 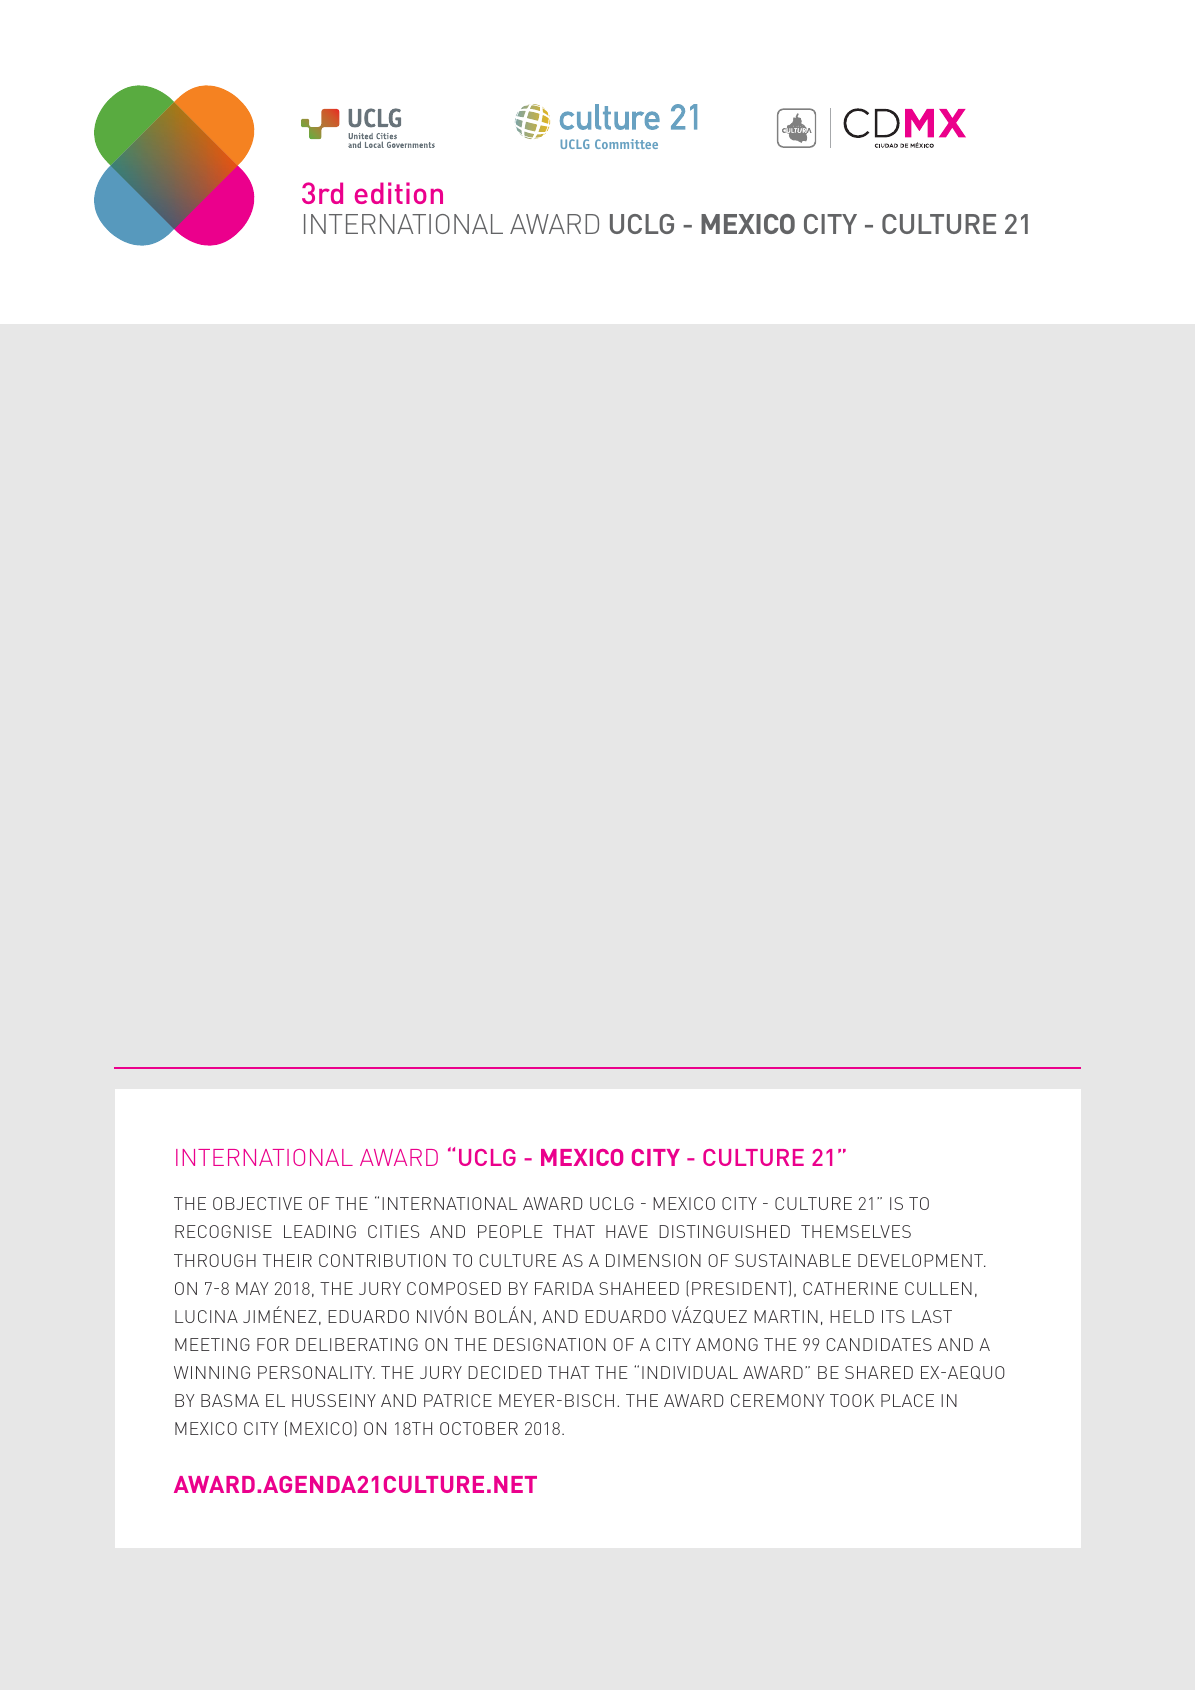 I want to click on PEOPLE, so click(x=510, y=1231).
